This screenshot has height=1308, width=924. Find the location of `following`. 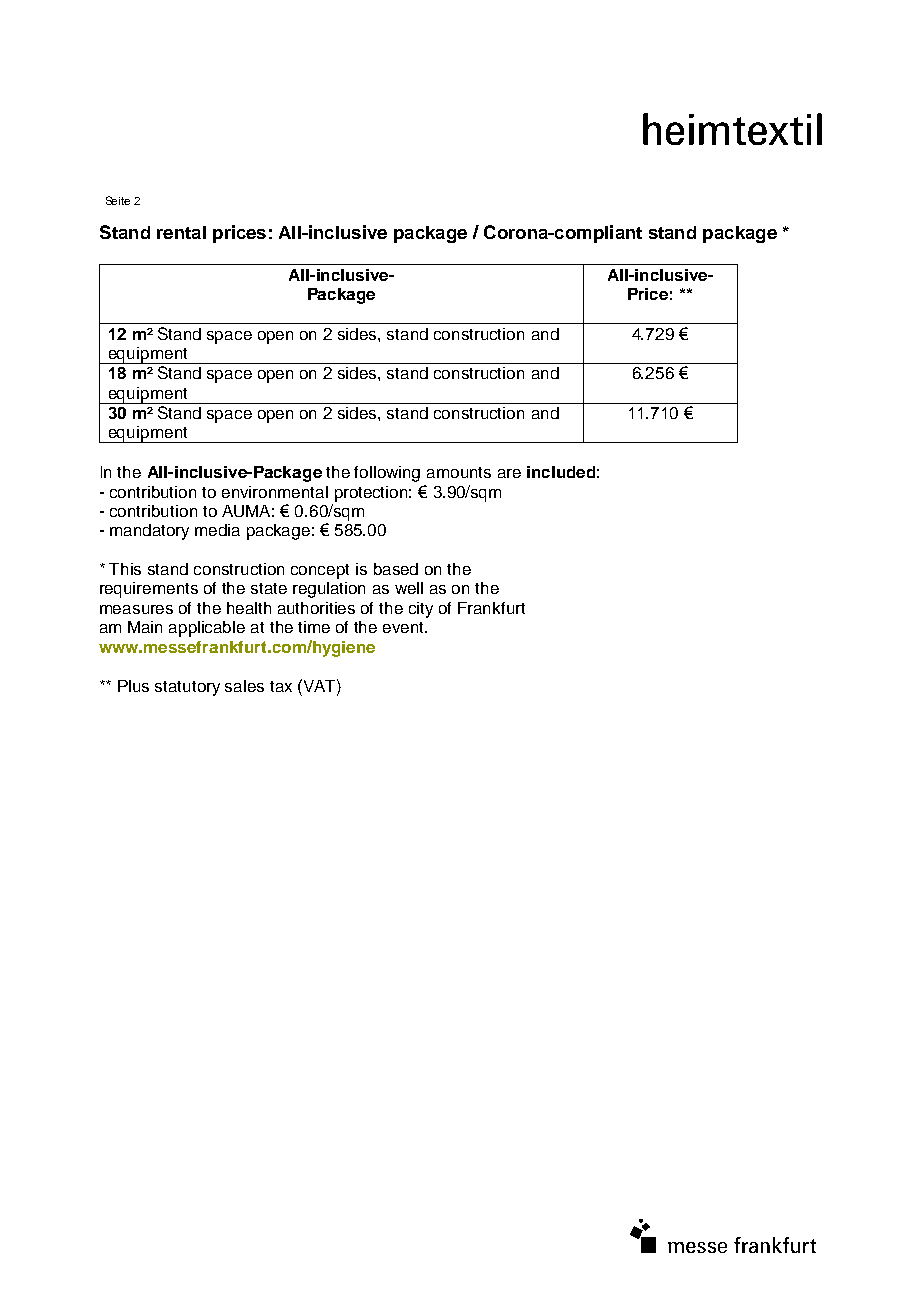

following is located at coordinates (387, 474).
